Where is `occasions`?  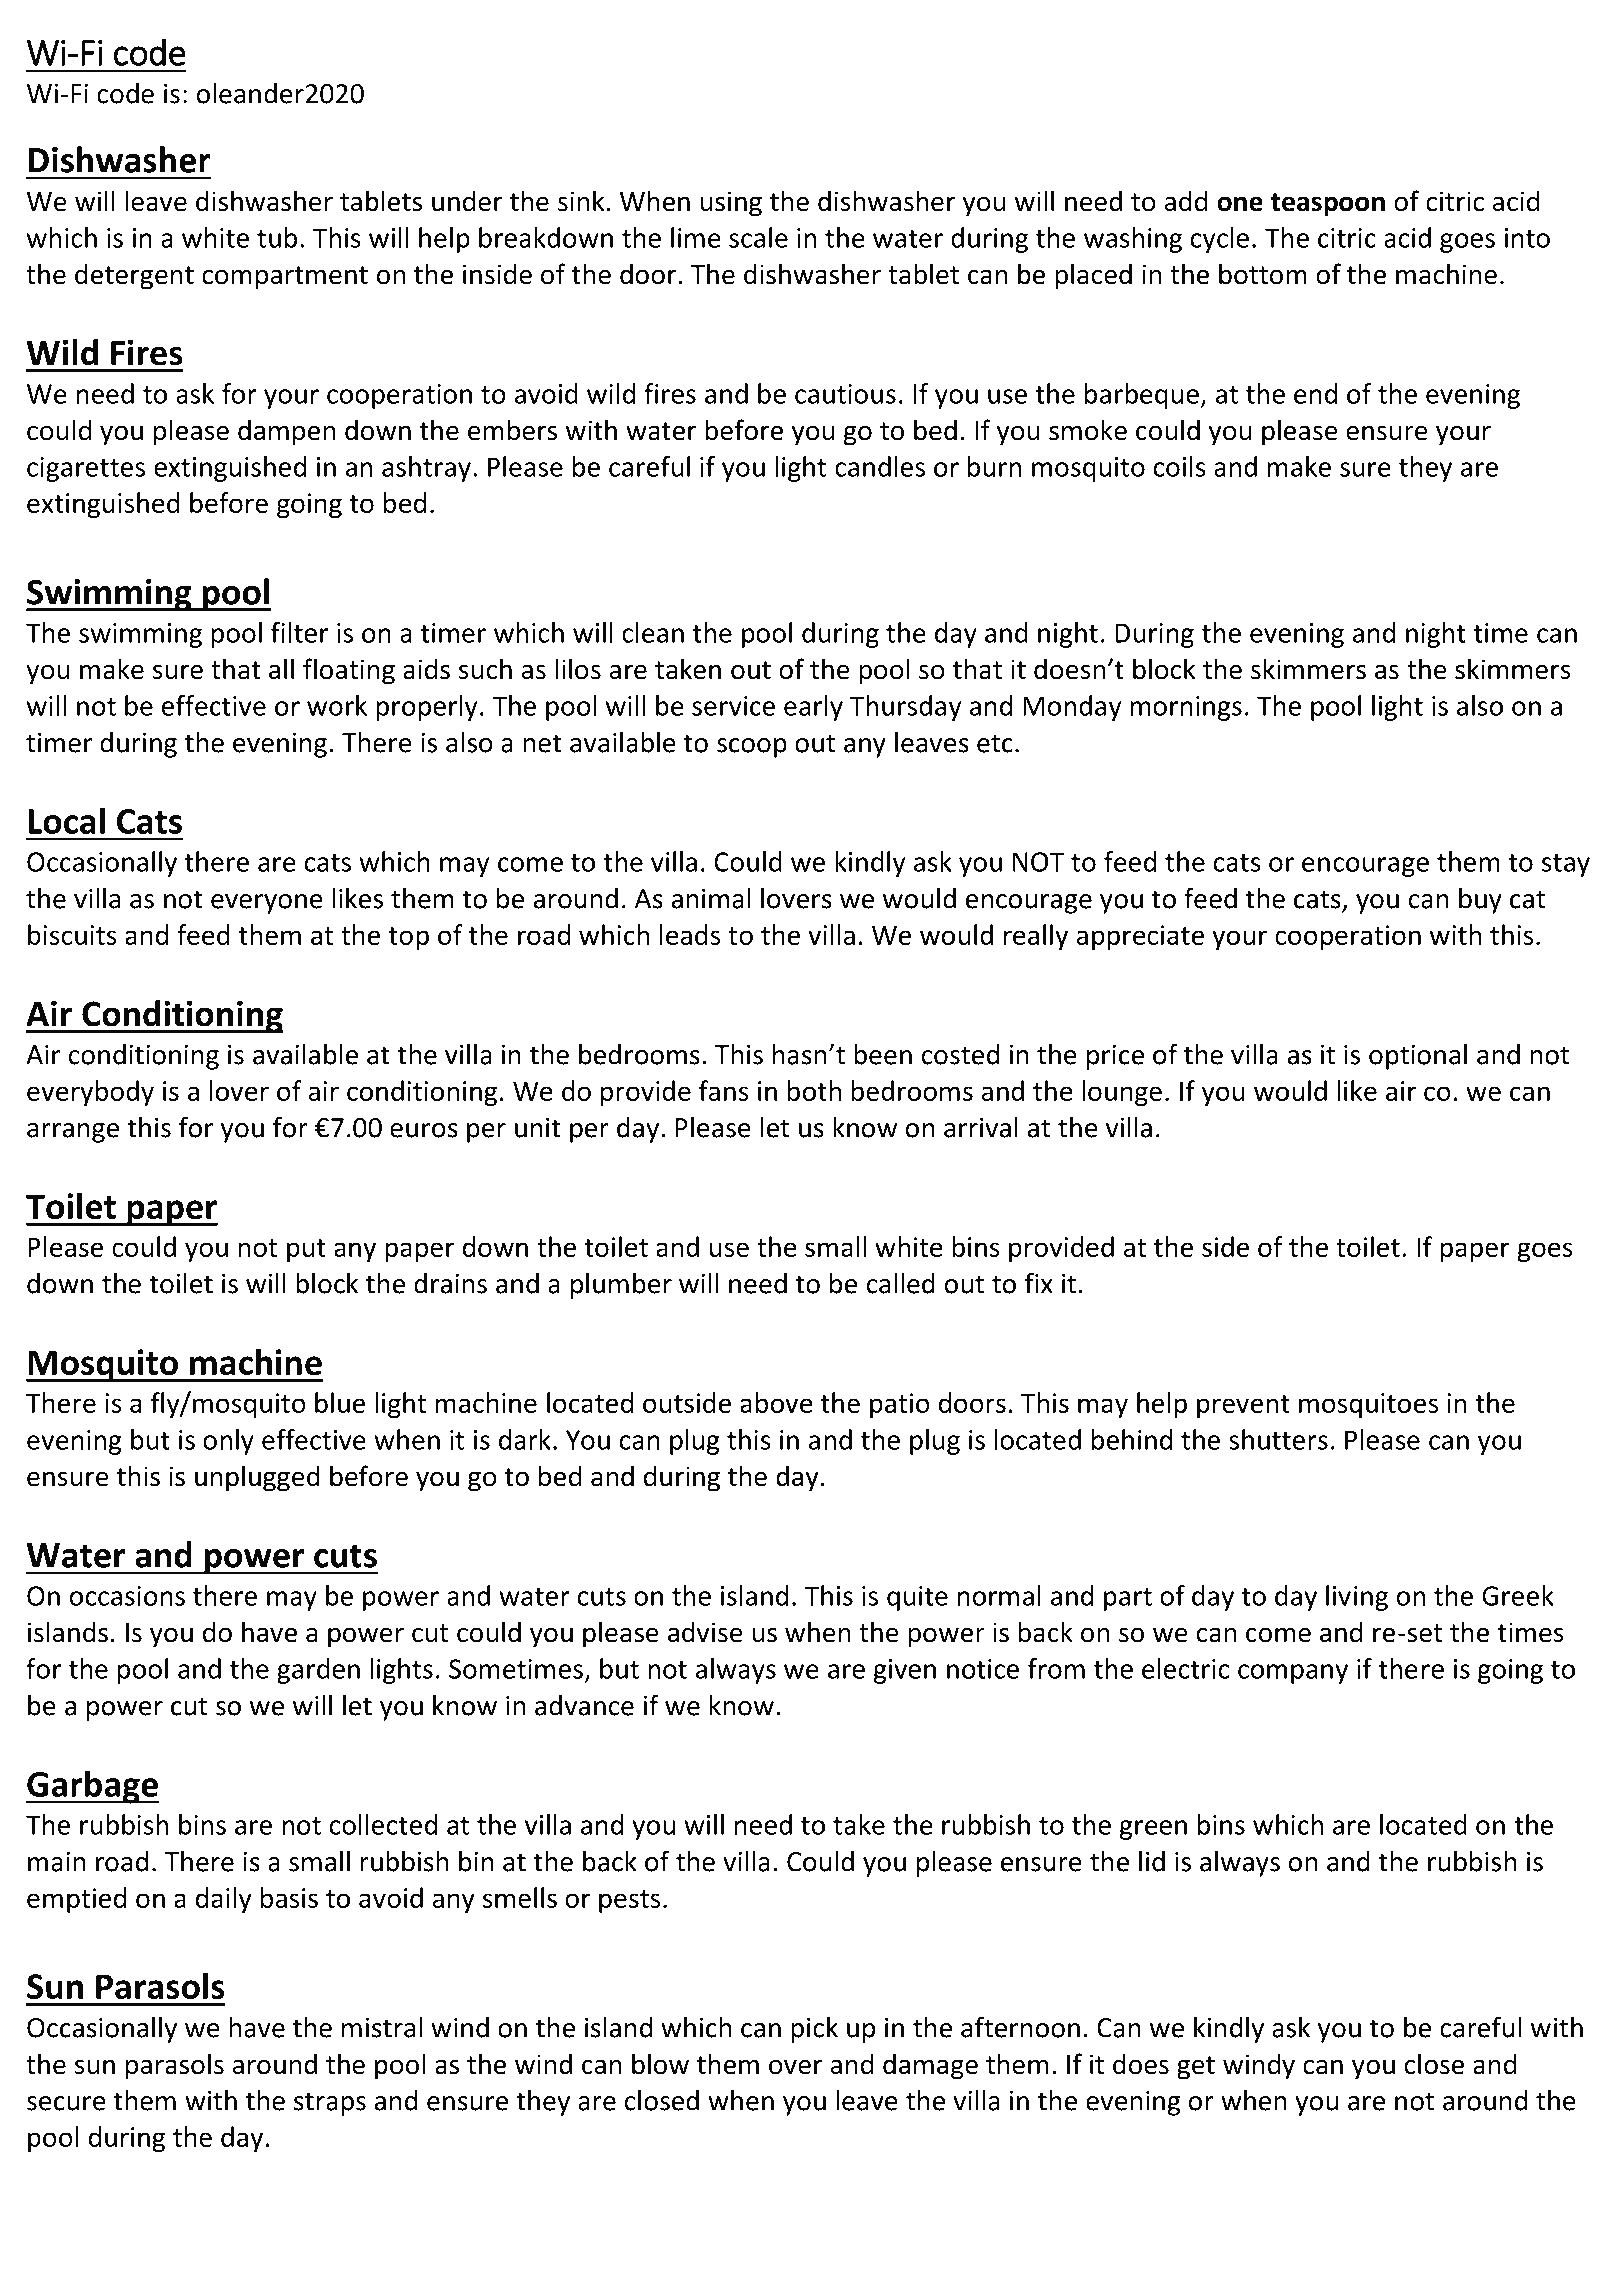
occasions is located at coordinates (127, 1596).
